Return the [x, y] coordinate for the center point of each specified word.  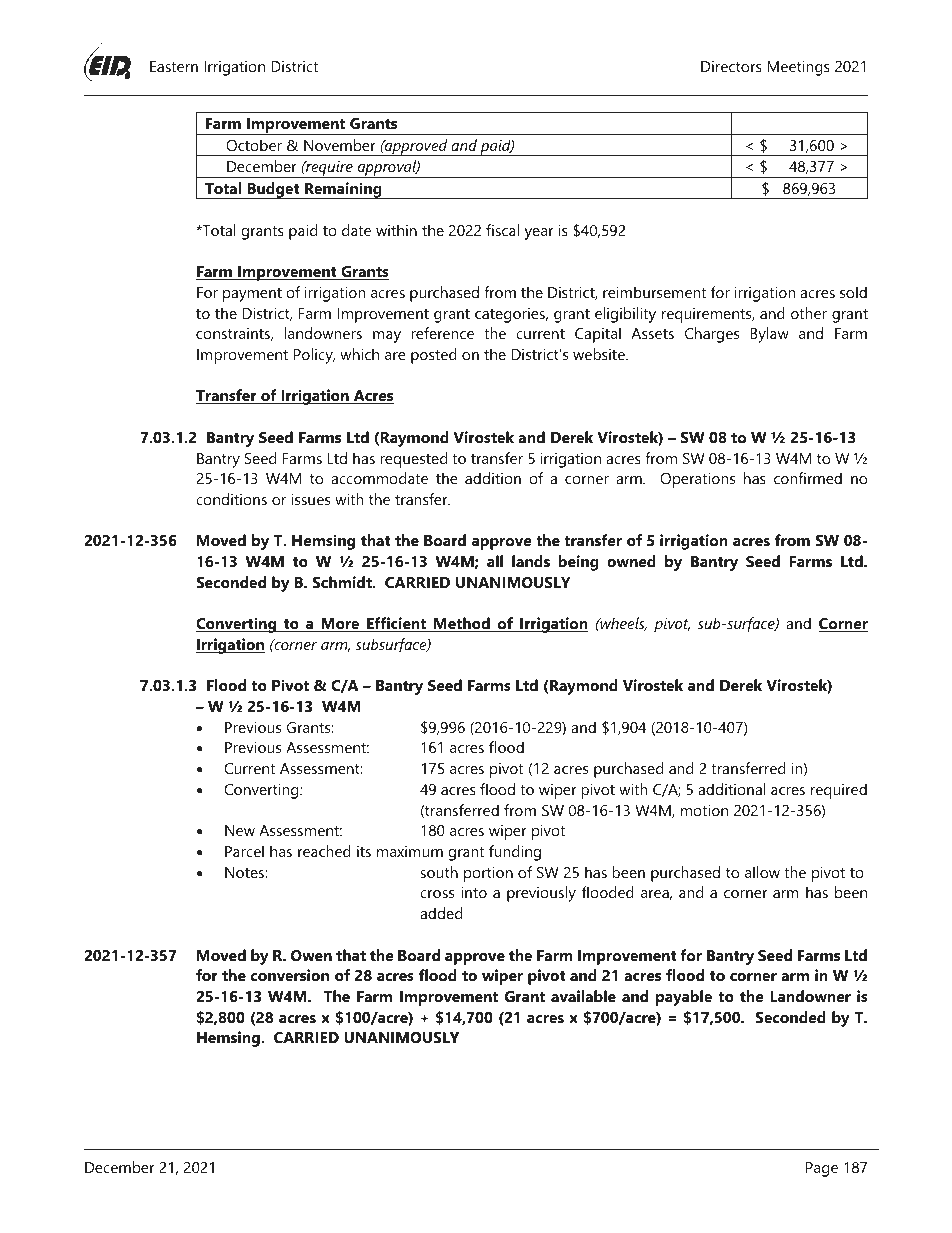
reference [442, 333]
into [474, 892]
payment [252, 295]
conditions [231, 499]
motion [704, 810]
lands [531, 561]
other [809, 313]
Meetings [798, 68]
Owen [311, 955]
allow [762, 872]
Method [462, 624]
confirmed [808, 478]
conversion [290, 975]
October [254, 145]
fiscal [502, 230]
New [240, 830]
